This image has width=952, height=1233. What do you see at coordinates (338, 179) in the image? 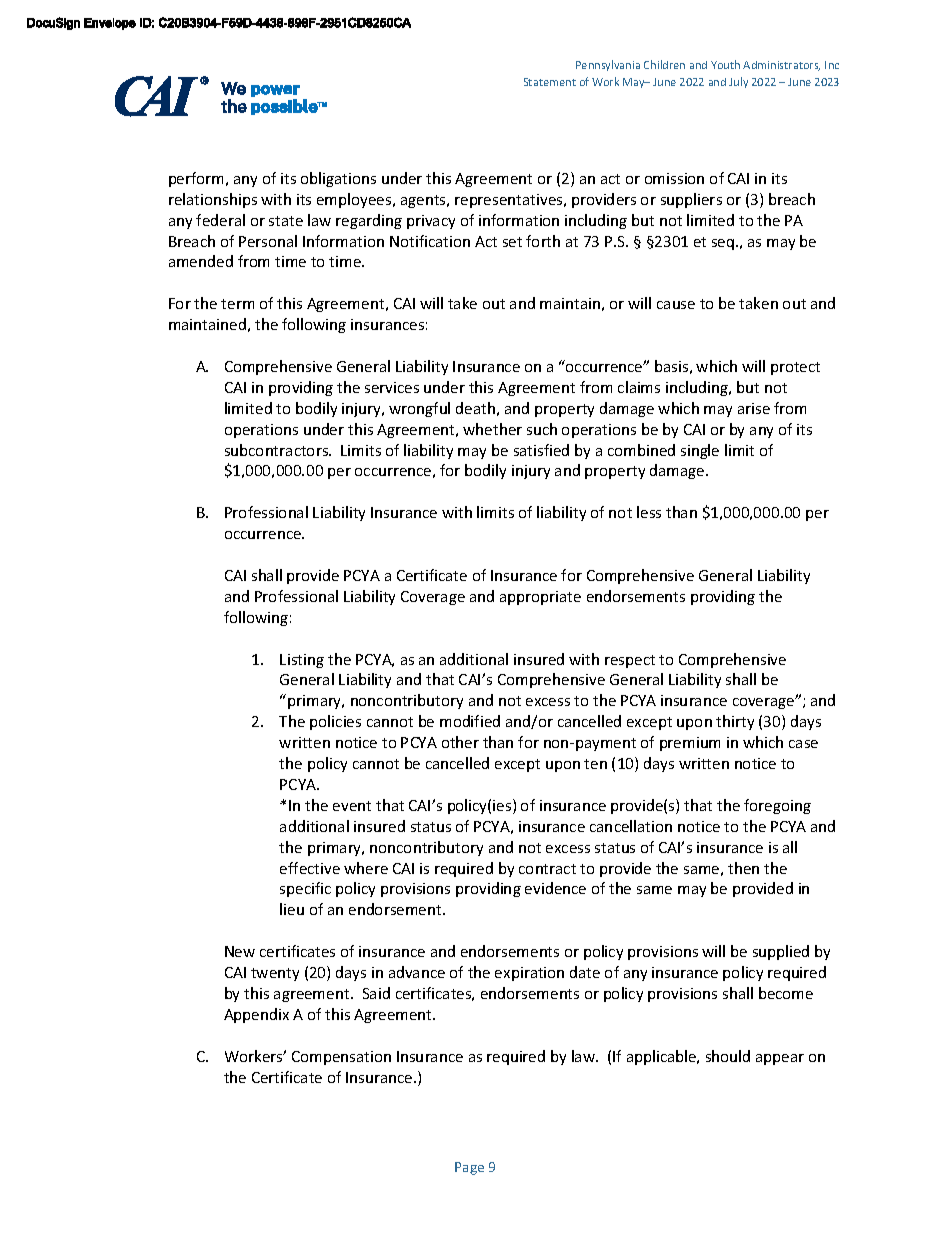
I see `obligations` at bounding box center [338, 179].
